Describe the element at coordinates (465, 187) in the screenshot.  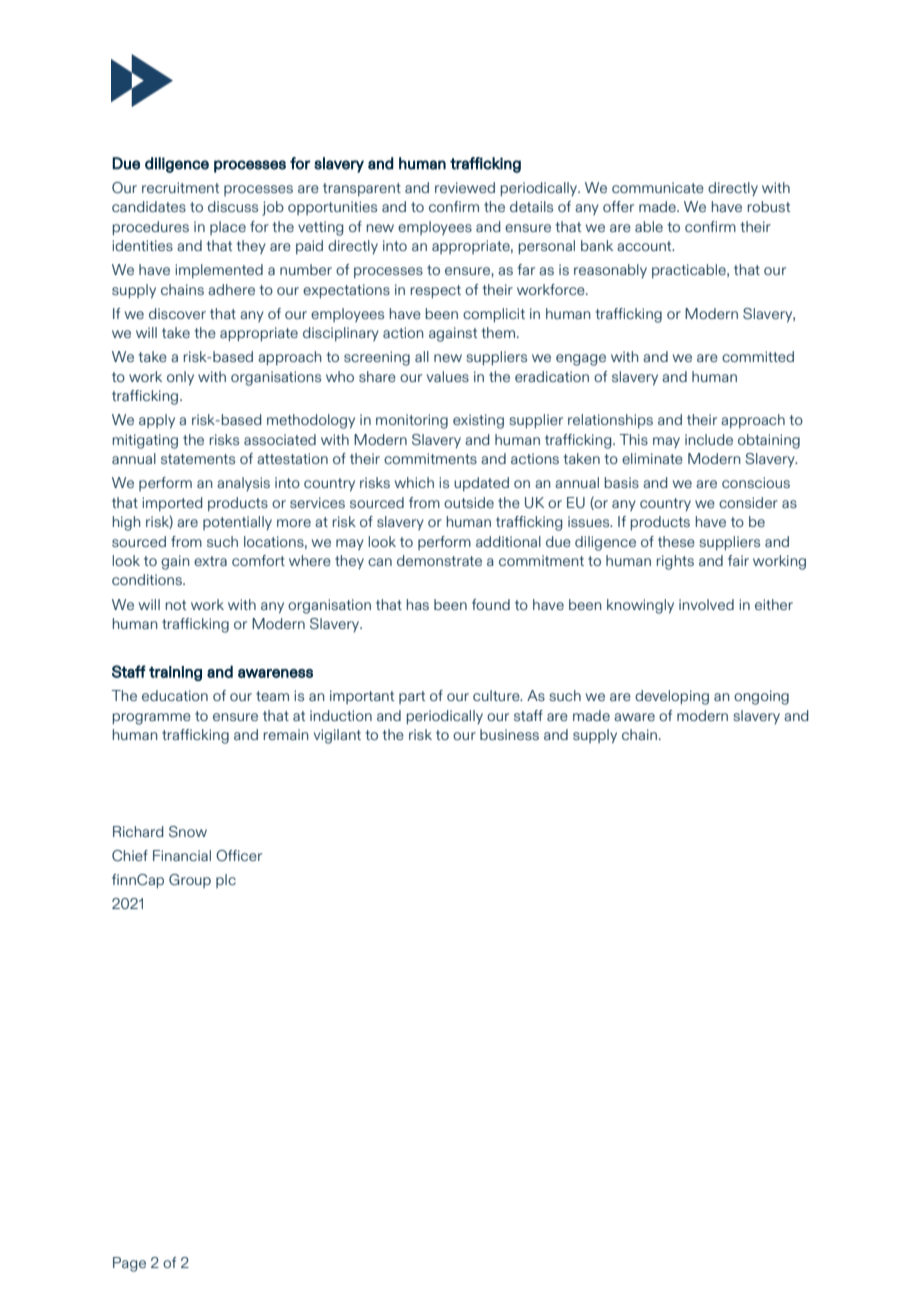
I see `reviewed` at that location.
